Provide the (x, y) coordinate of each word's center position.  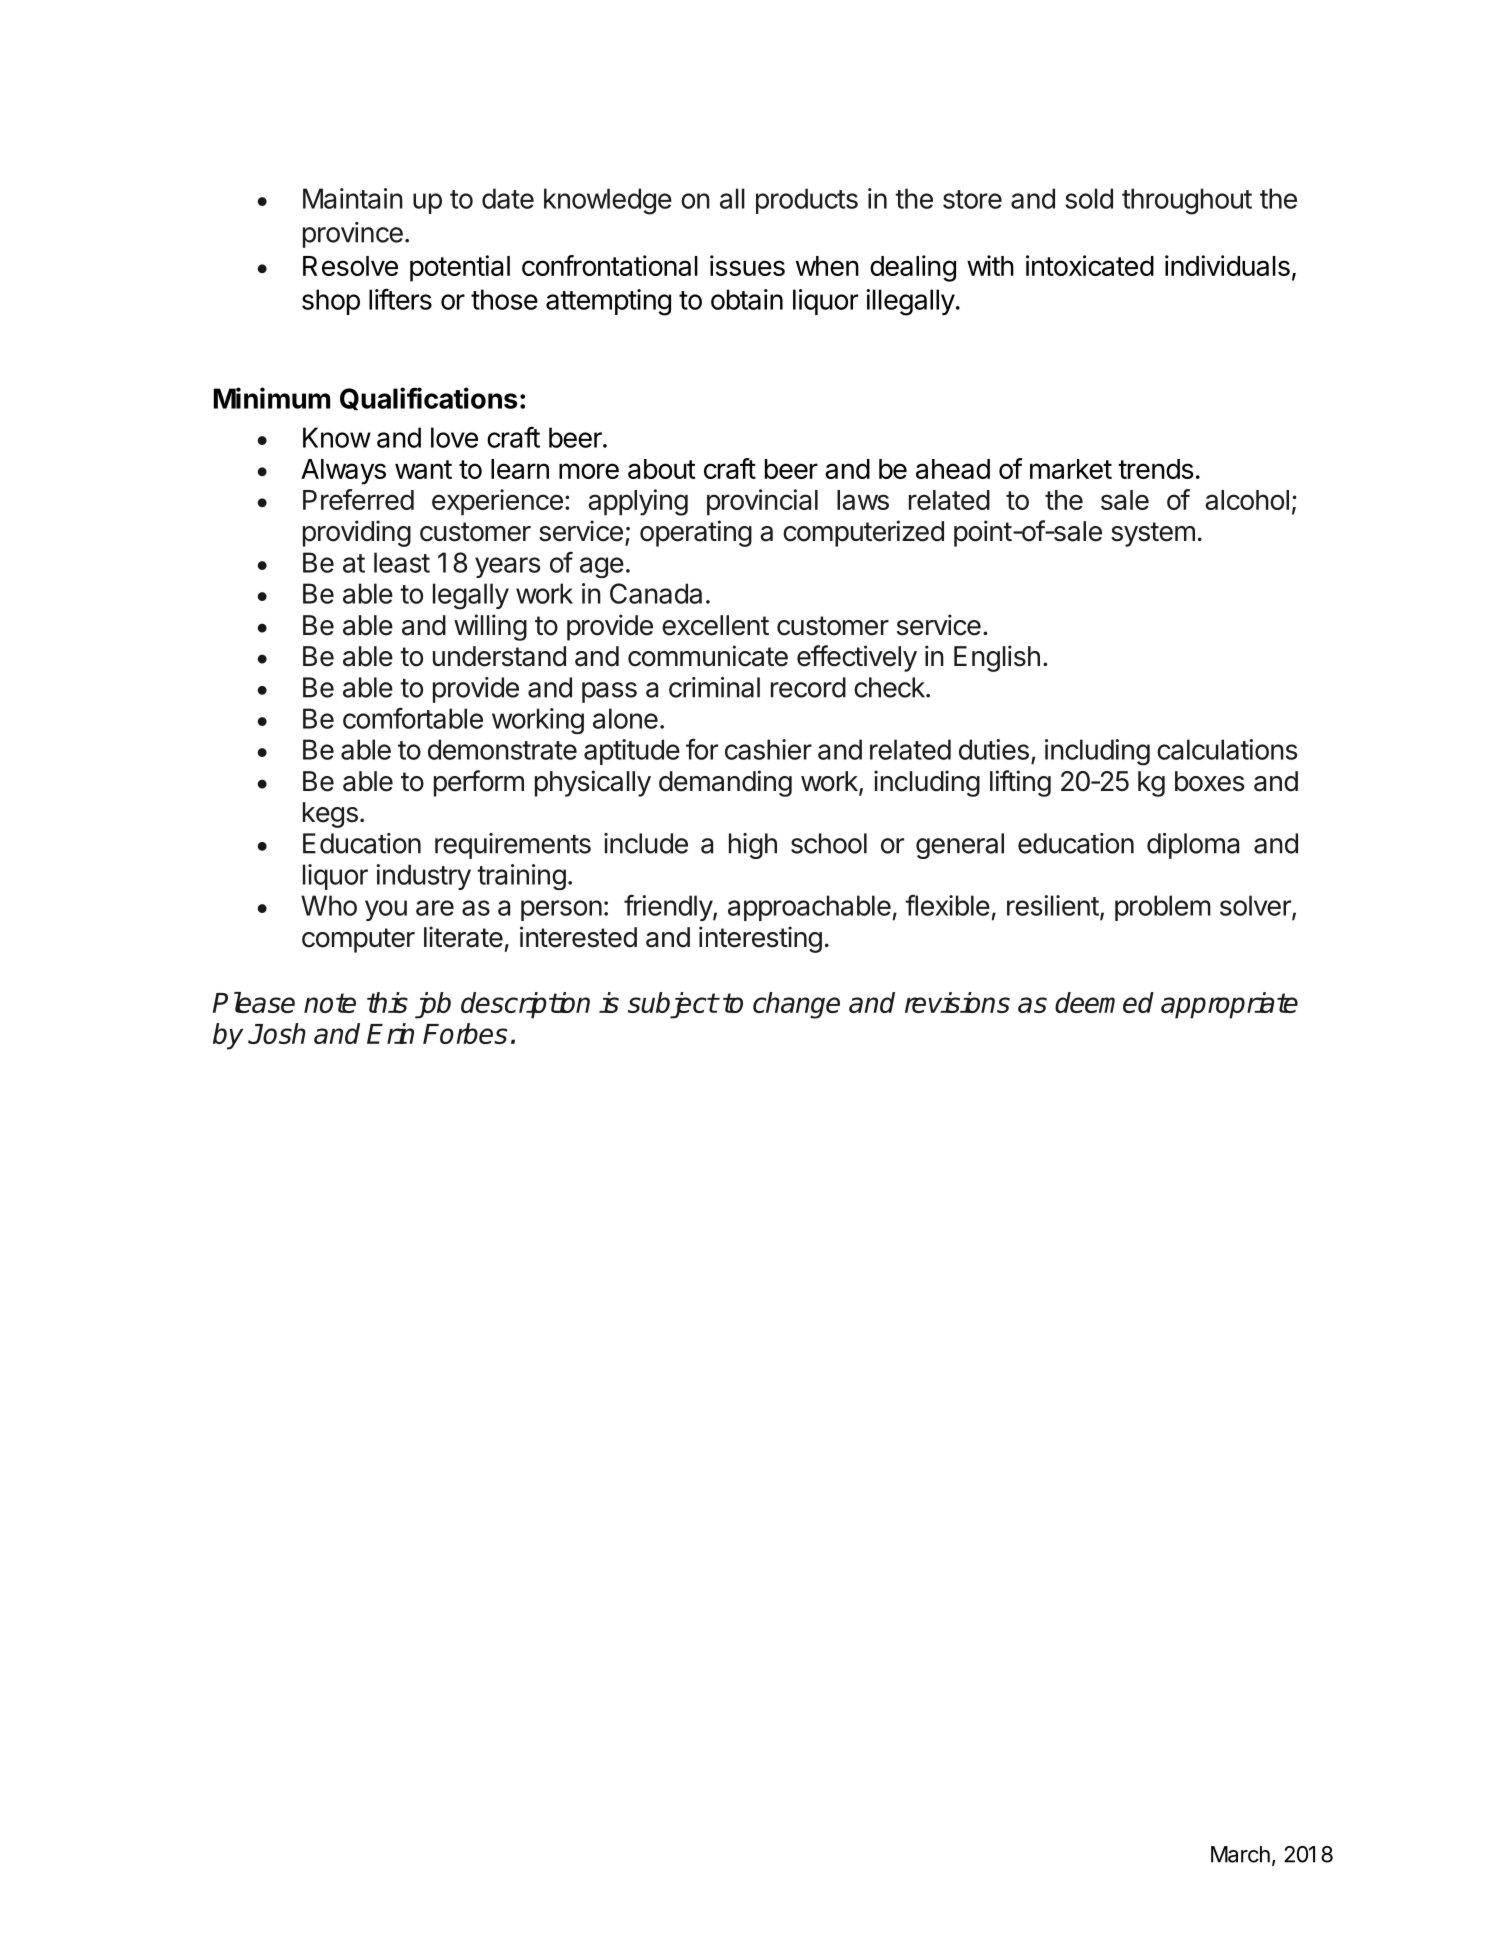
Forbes (465, 1033)
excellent (715, 625)
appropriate (1229, 1005)
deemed (1104, 1002)
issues (747, 265)
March (1240, 1854)
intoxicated (1090, 265)
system (1153, 534)
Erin (390, 1033)
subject (672, 1005)
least (402, 562)
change (796, 1005)
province (353, 235)
